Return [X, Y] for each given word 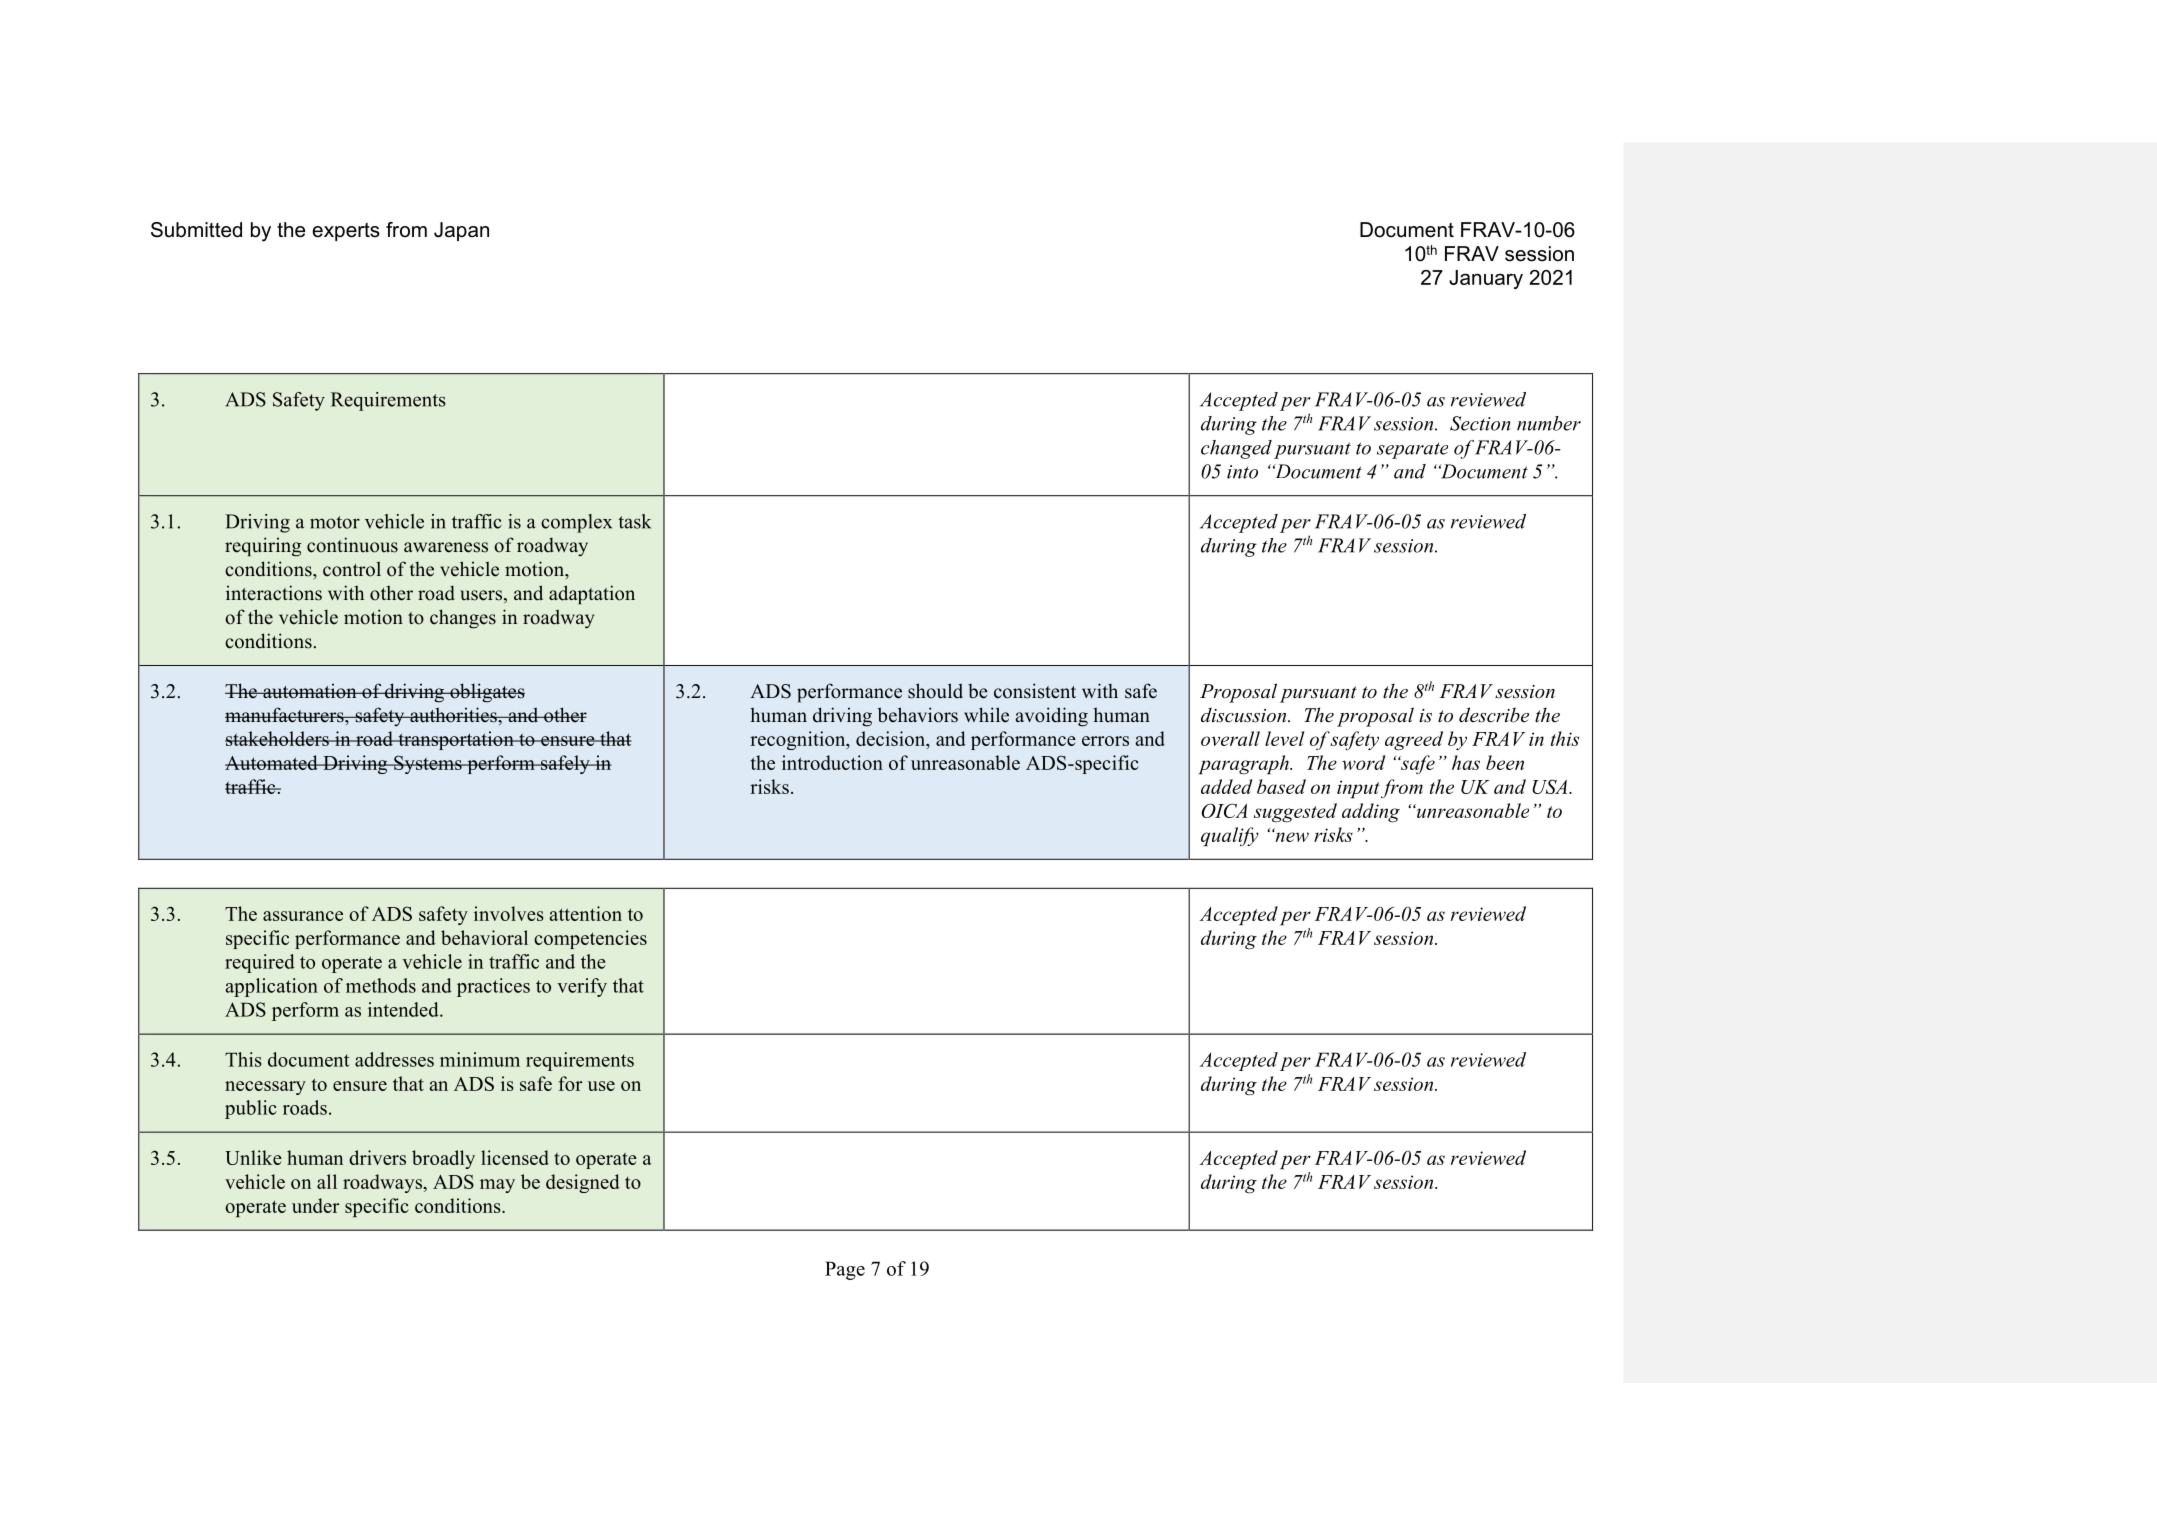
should [935, 691]
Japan [461, 231]
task [634, 521]
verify [582, 987]
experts [346, 232]
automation [310, 691]
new [1291, 836]
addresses [394, 1059]
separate [1412, 450]
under [315, 1205]
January [1486, 279]
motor [335, 522]
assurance [303, 916]
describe [1494, 715]
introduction [832, 762]
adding [1371, 813]
